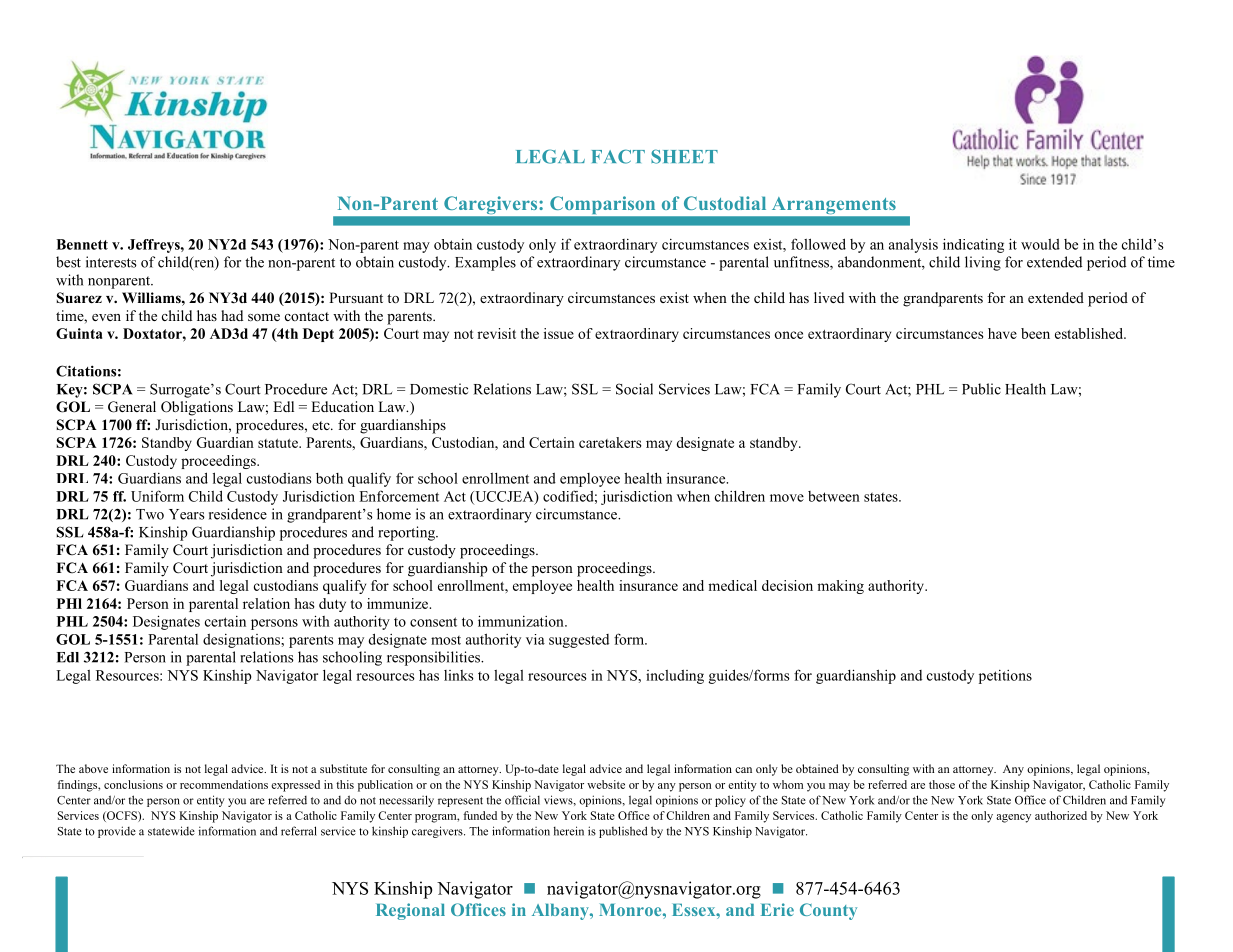 Image resolution: width=1233 pixels, height=952 pixels. What do you see at coordinates (834, 496) in the screenshot?
I see `between` at bounding box center [834, 496].
